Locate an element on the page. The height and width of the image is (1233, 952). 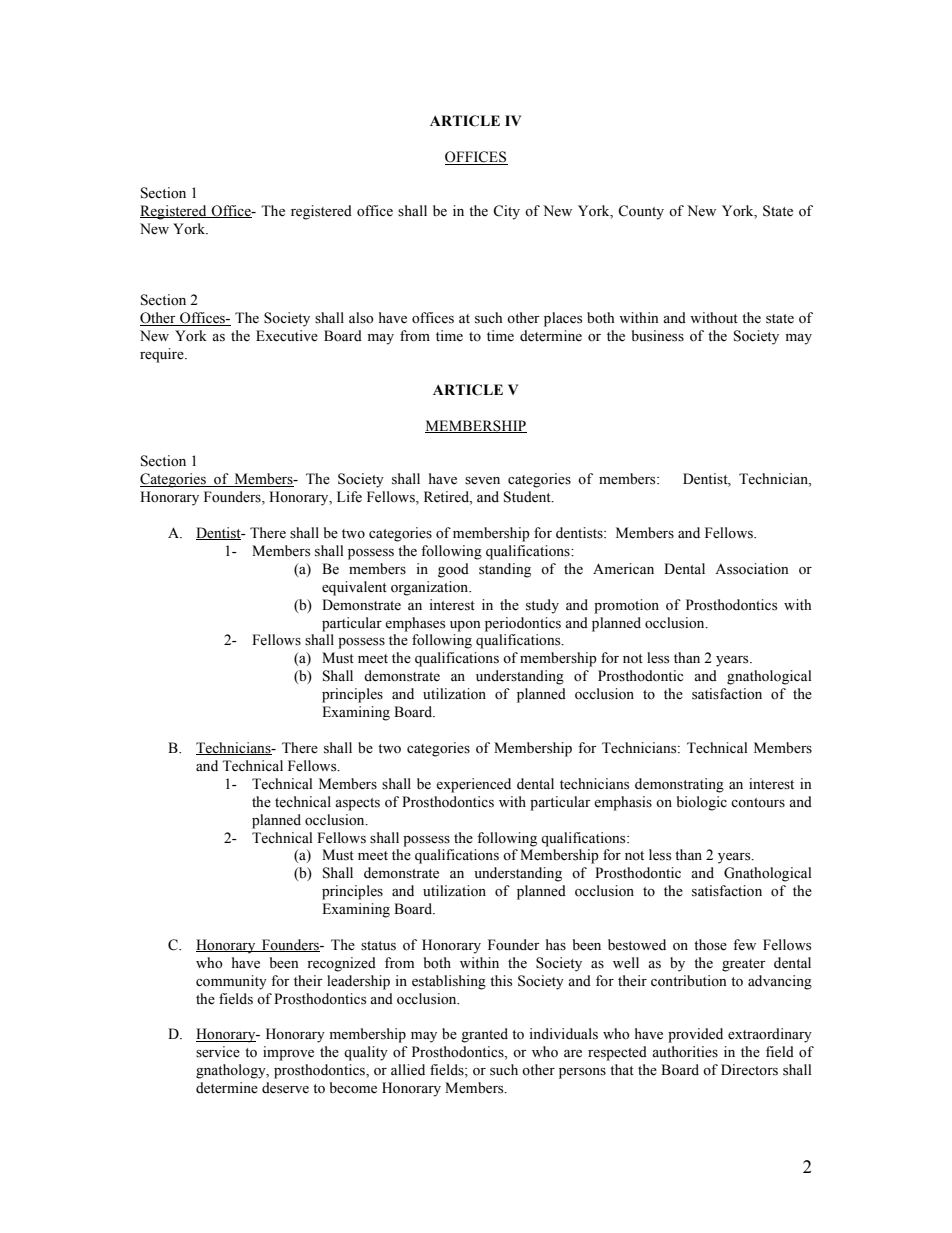
Executive is located at coordinates (287, 336).
